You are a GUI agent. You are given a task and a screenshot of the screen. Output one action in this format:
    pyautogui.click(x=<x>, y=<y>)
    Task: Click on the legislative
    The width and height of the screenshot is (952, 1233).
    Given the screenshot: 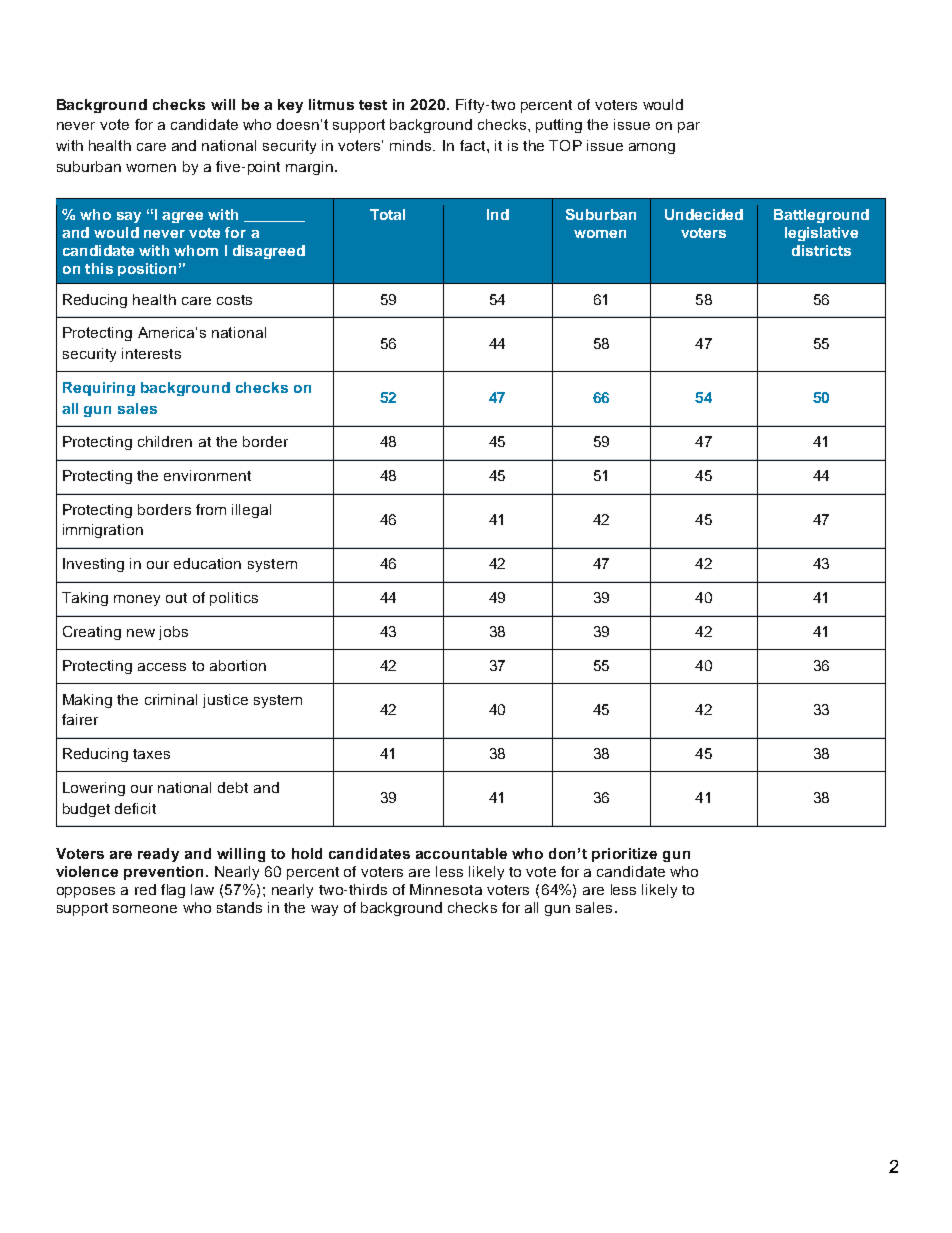 What is the action you would take?
    pyautogui.click(x=821, y=234)
